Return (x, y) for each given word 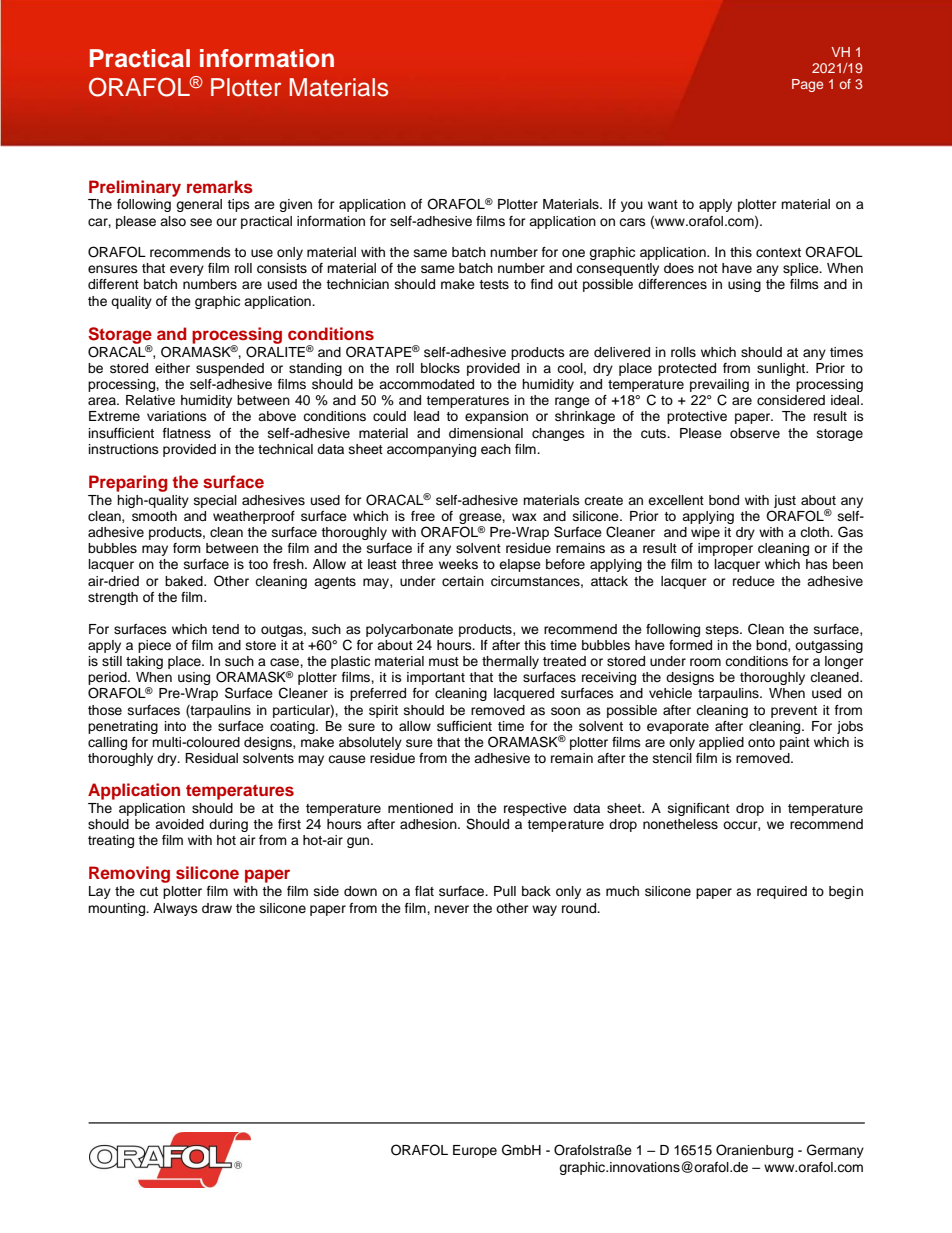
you (632, 206)
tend (225, 629)
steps (723, 631)
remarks (220, 186)
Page (807, 85)
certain (463, 581)
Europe (475, 1151)
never (451, 909)
